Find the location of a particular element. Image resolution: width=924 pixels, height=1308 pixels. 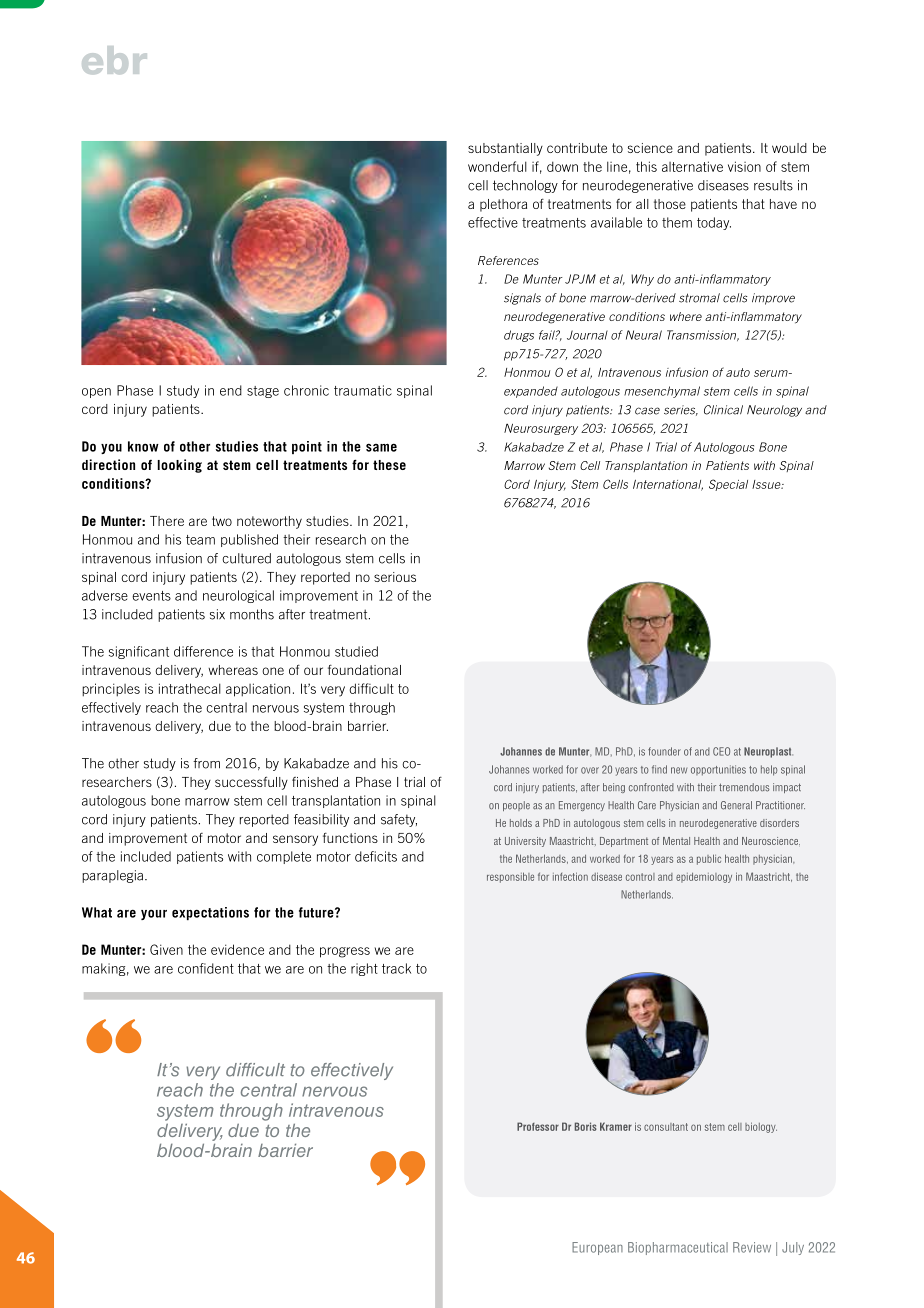

CEO is located at coordinates (721, 751).
